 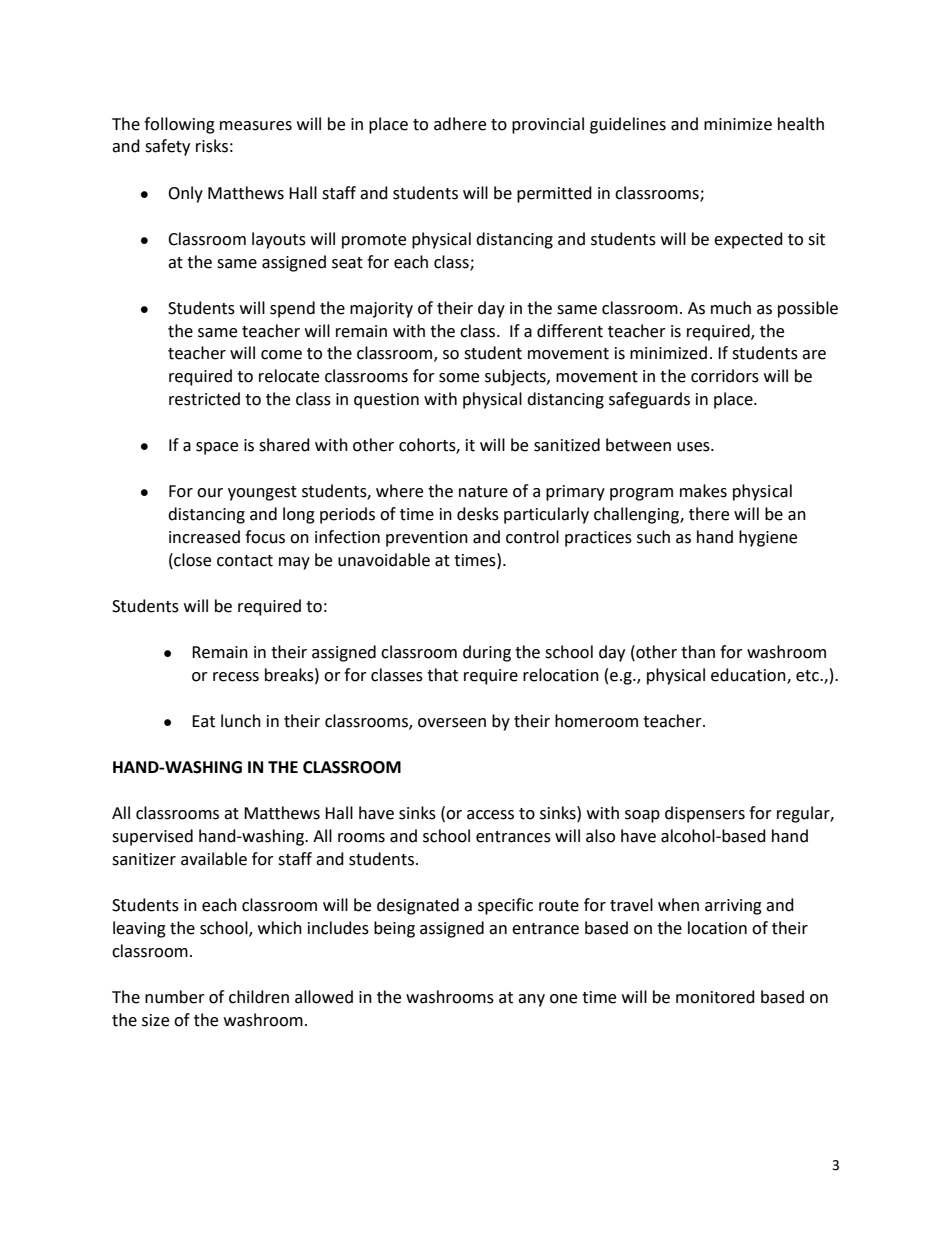 What do you see at coordinates (801, 124) in the document?
I see `health` at bounding box center [801, 124].
